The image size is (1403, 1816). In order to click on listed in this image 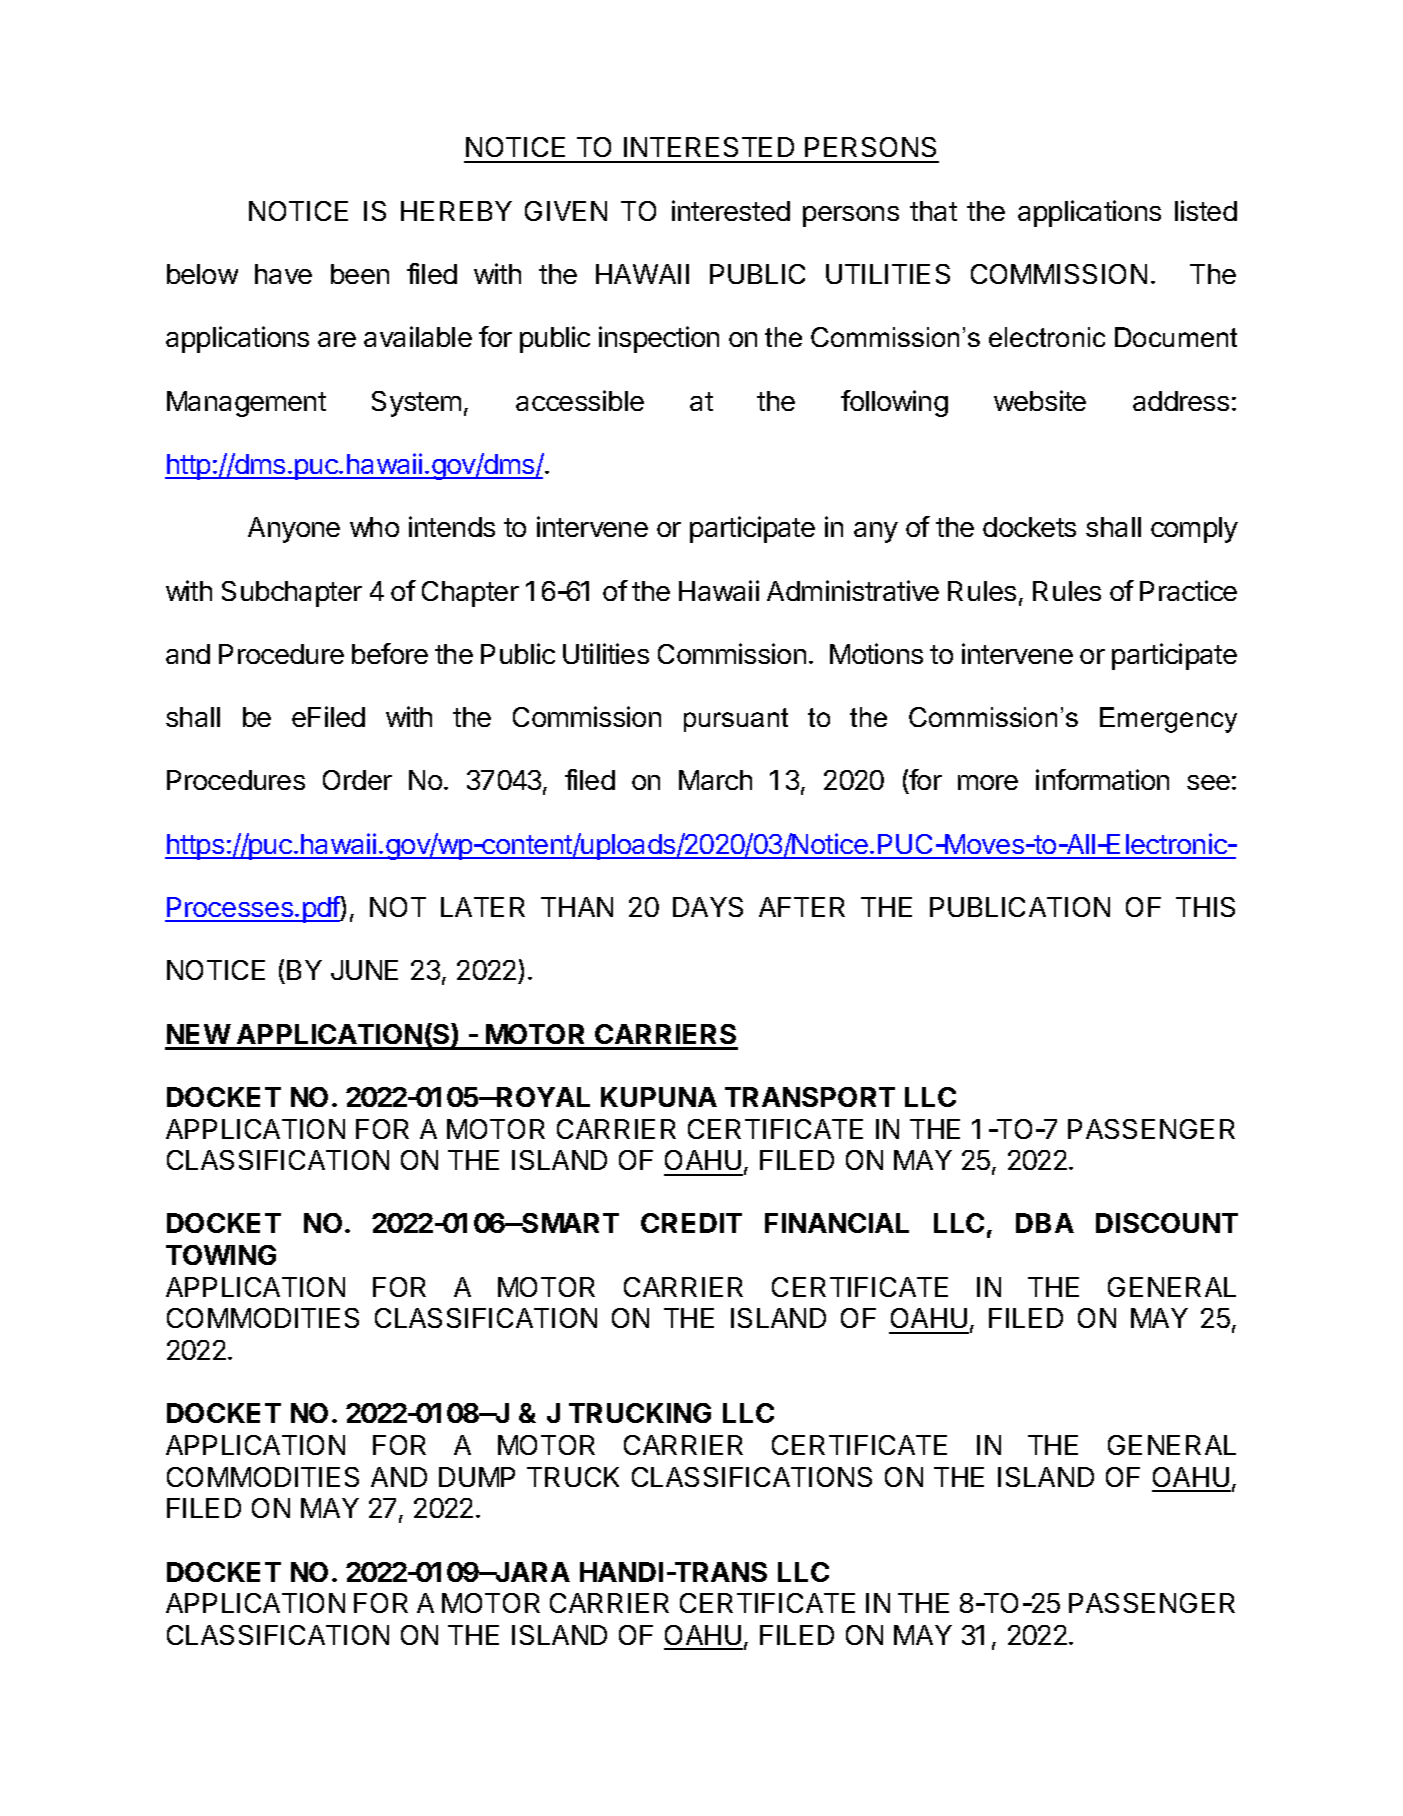, I will do `click(1206, 210)`.
